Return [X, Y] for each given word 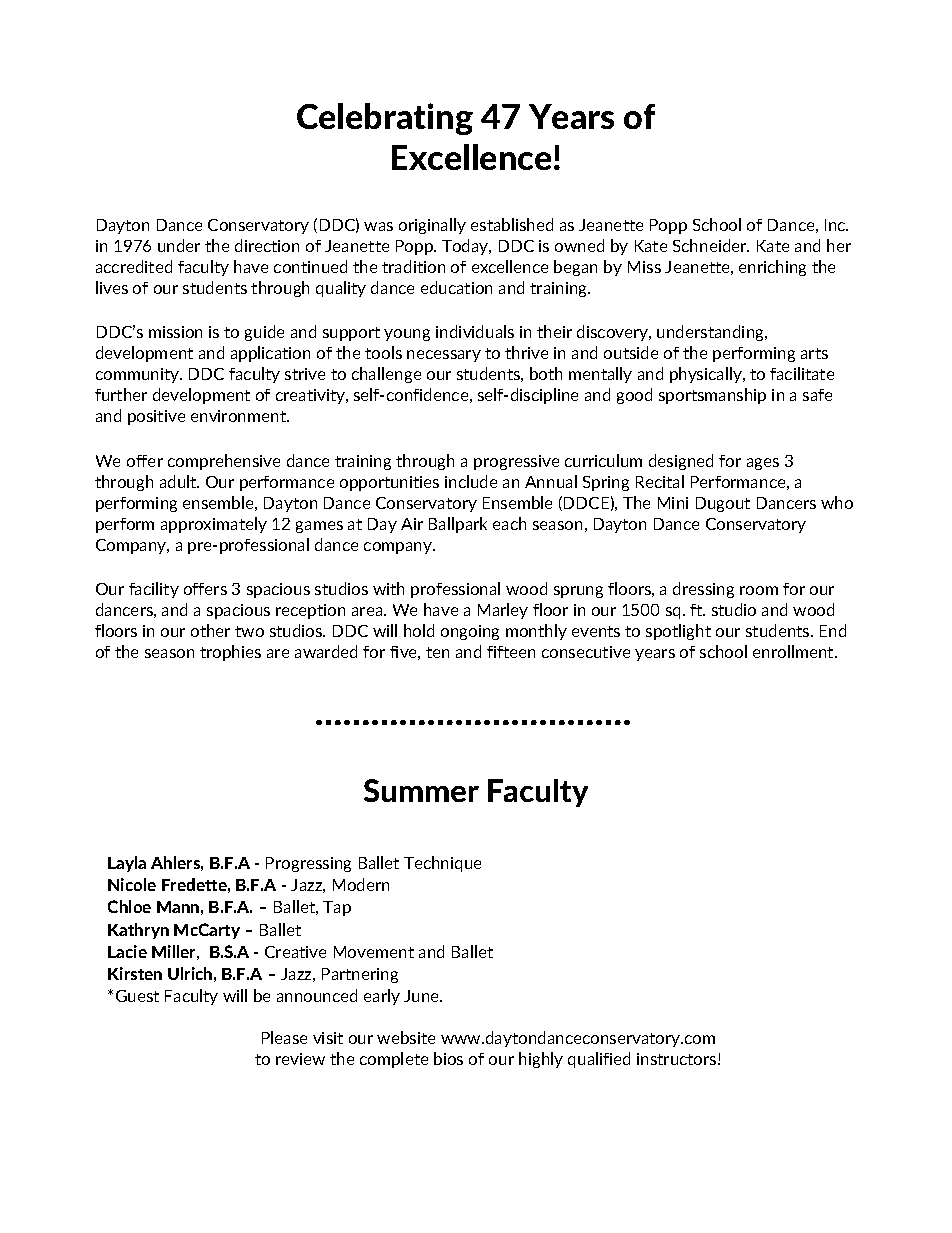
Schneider [711, 245]
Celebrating [385, 119]
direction [267, 245]
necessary [444, 356]
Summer [421, 790]
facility [154, 590]
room [759, 590]
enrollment [794, 651]
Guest [137, 996]
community [139, 375]
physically [707, 375]
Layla [127, 864]
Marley [503, 611]
